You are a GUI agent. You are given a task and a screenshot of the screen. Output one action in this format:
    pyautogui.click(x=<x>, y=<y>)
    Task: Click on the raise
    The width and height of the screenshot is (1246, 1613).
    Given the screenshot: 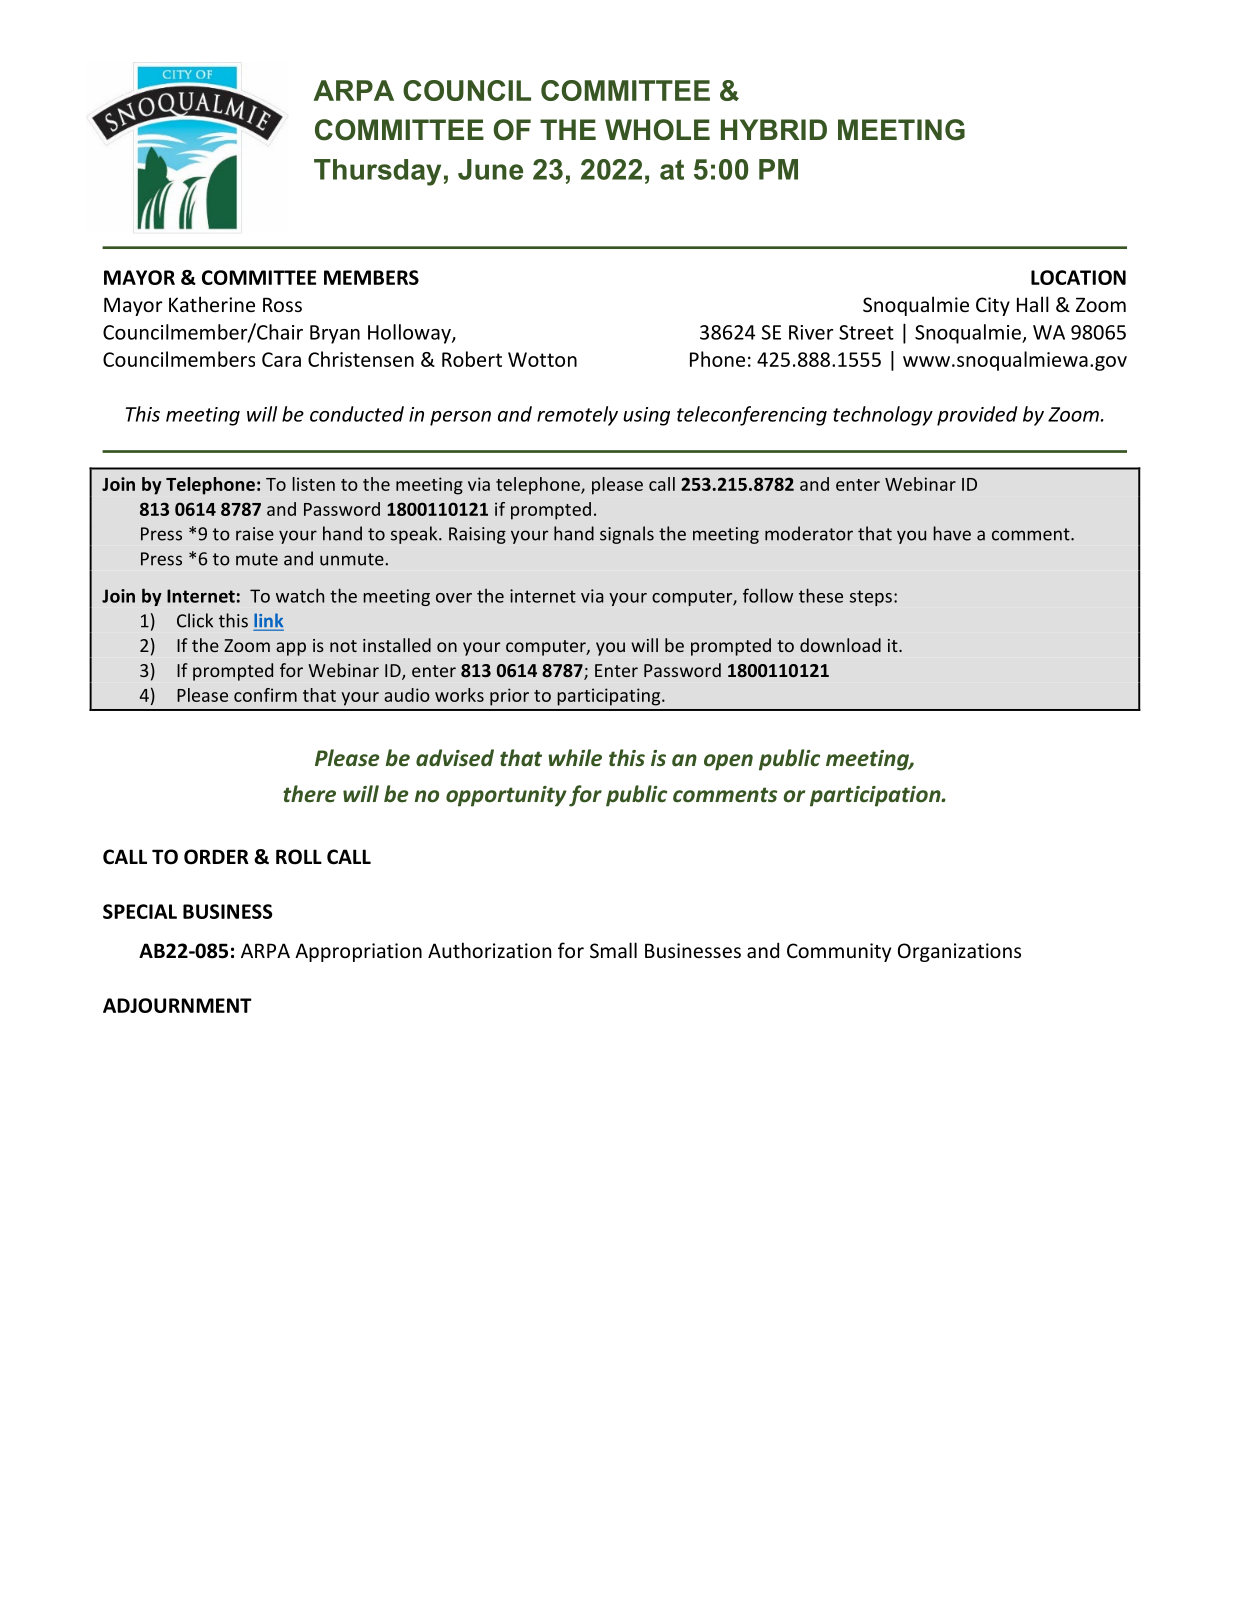 What is the action you would take?
    pyautogui.click(x=255, y=534)
